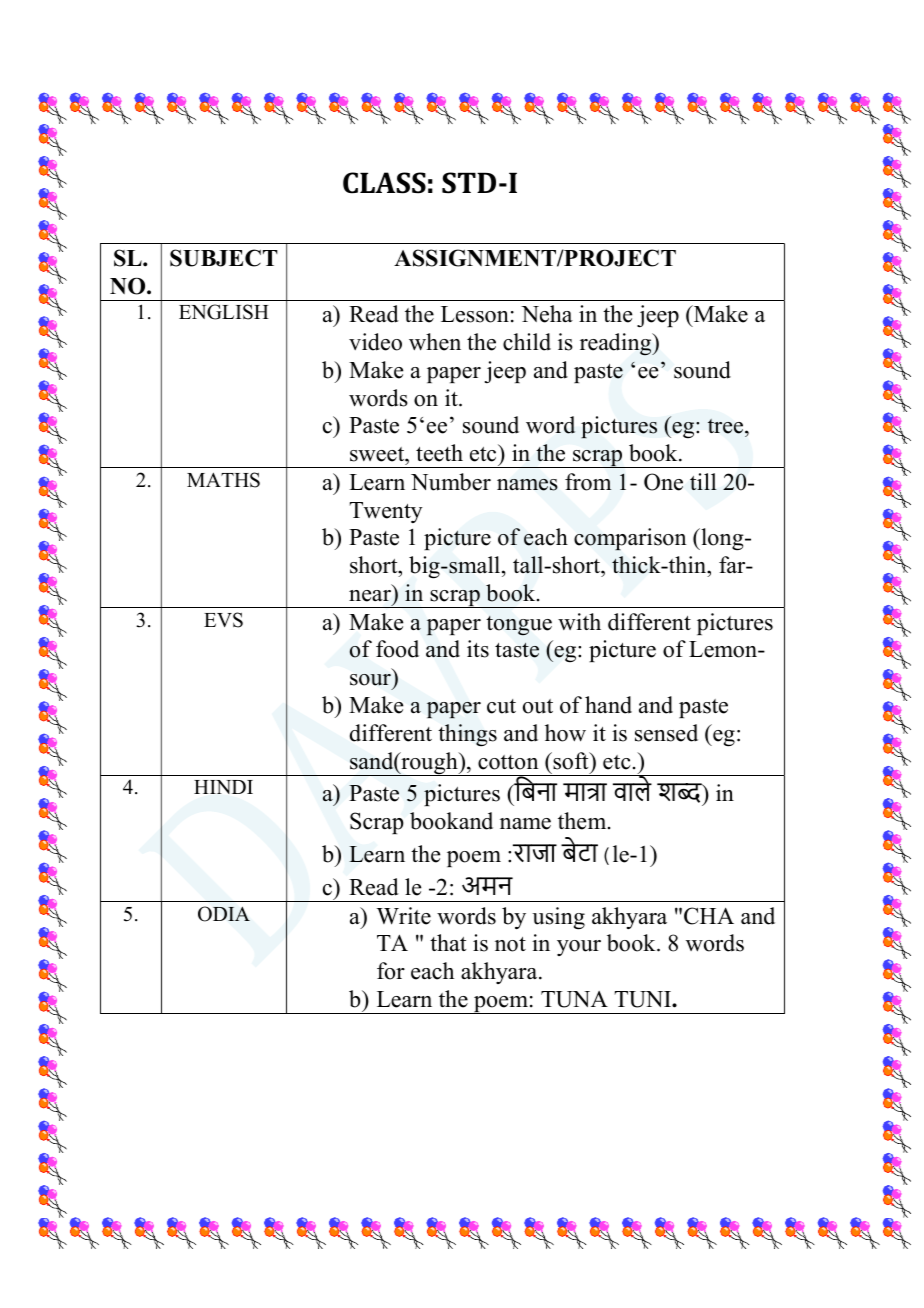  Describe the element at coordinates (223, 620) in the image. I see `EVS` at that location.
